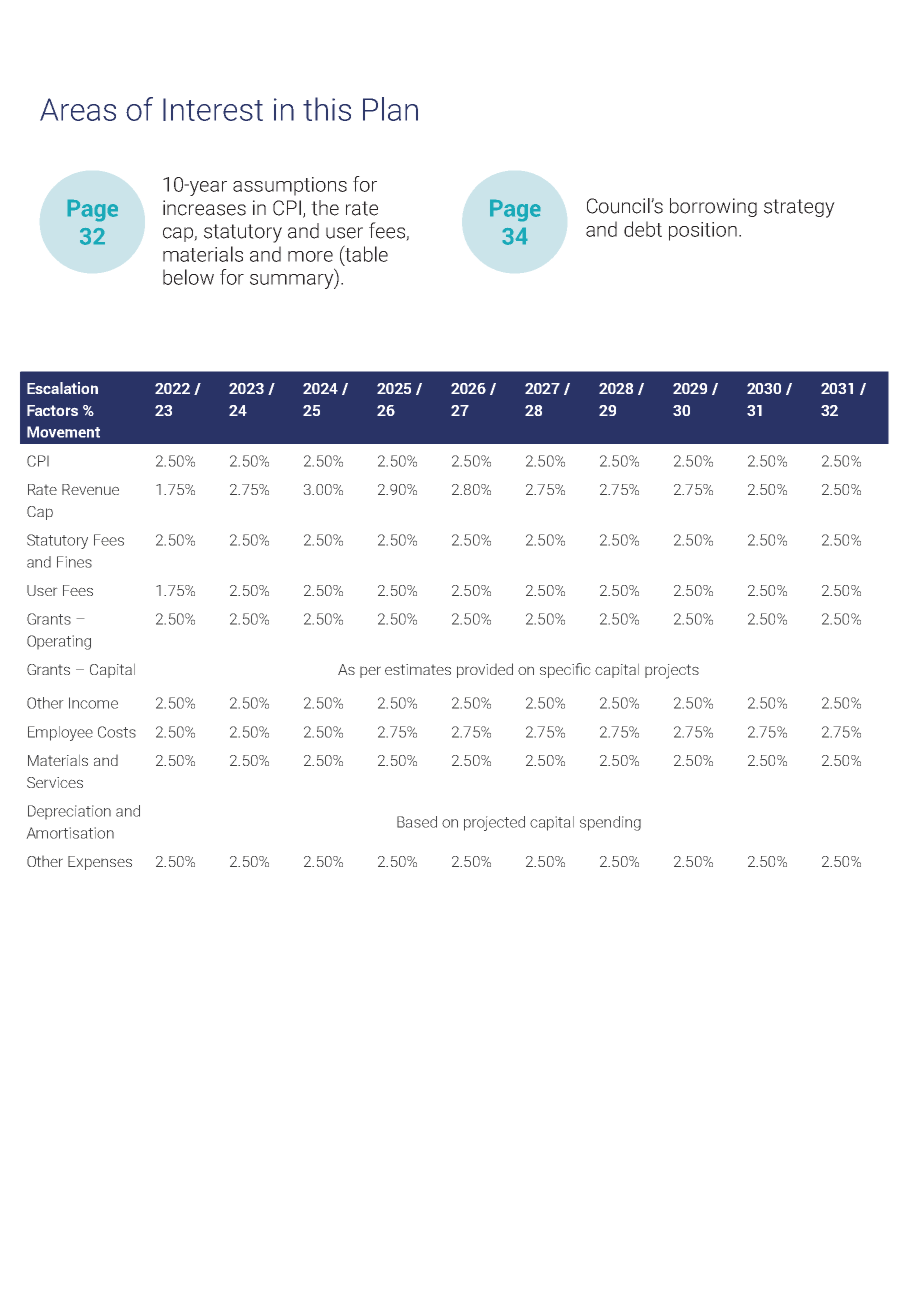 This image has width=924, height=1308. Describe the element at coordinates (672, 671) in the image. I see `projects` at that location.
